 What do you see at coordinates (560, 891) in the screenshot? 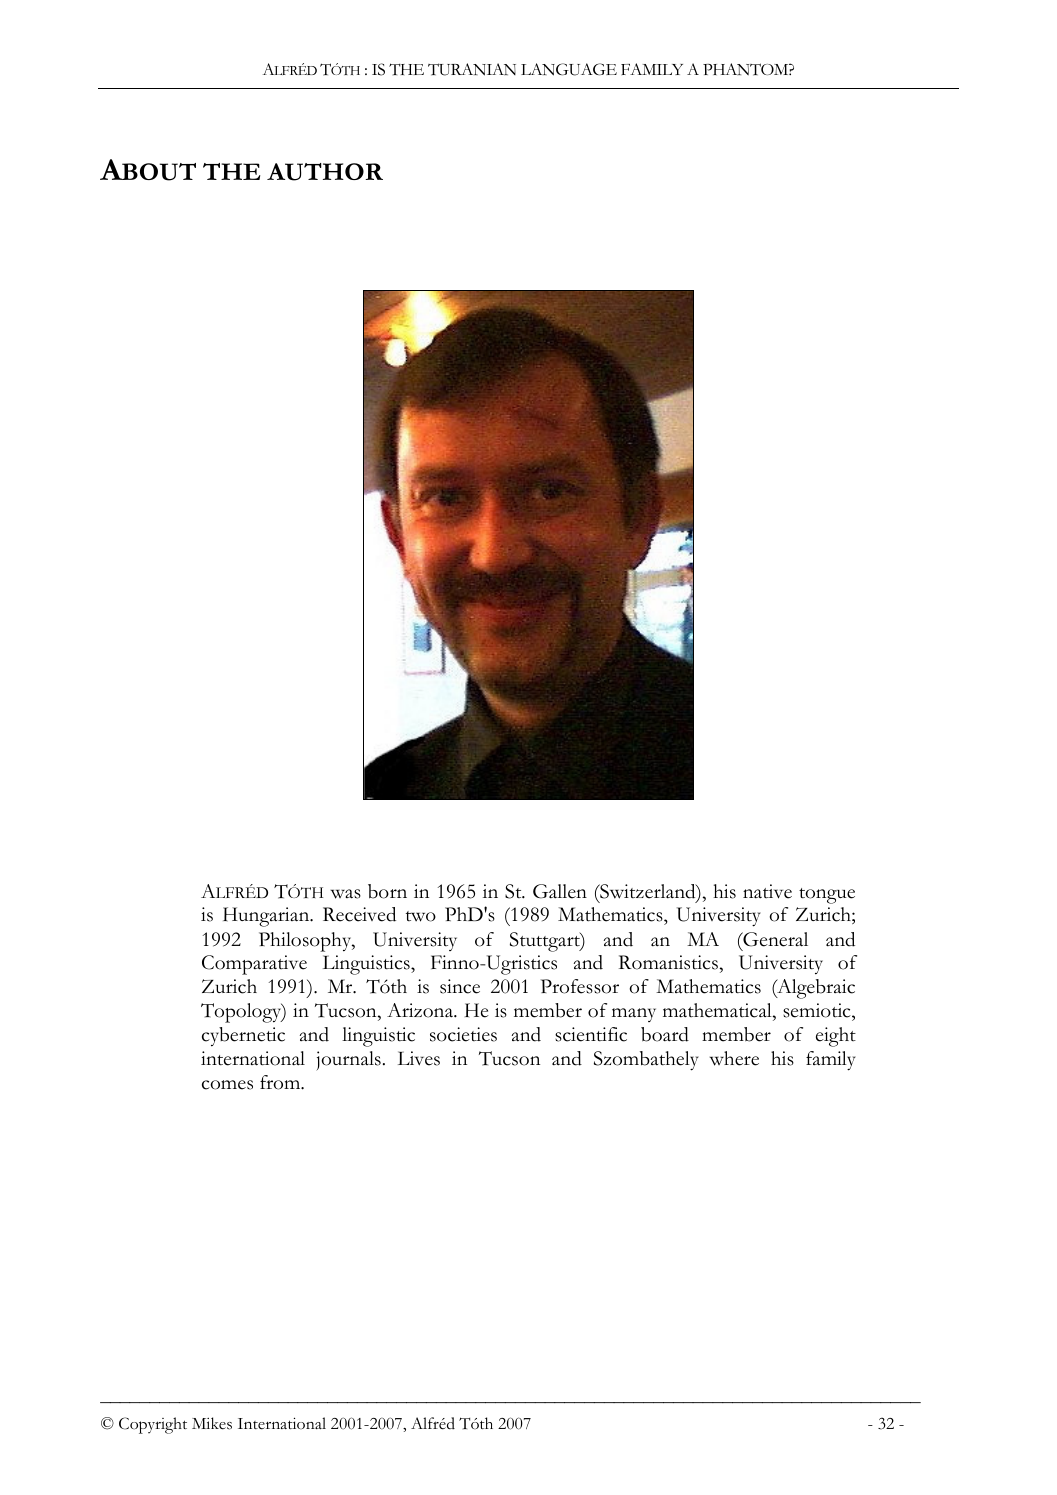
I see `Gallen` at bounding box center [560, 891].
